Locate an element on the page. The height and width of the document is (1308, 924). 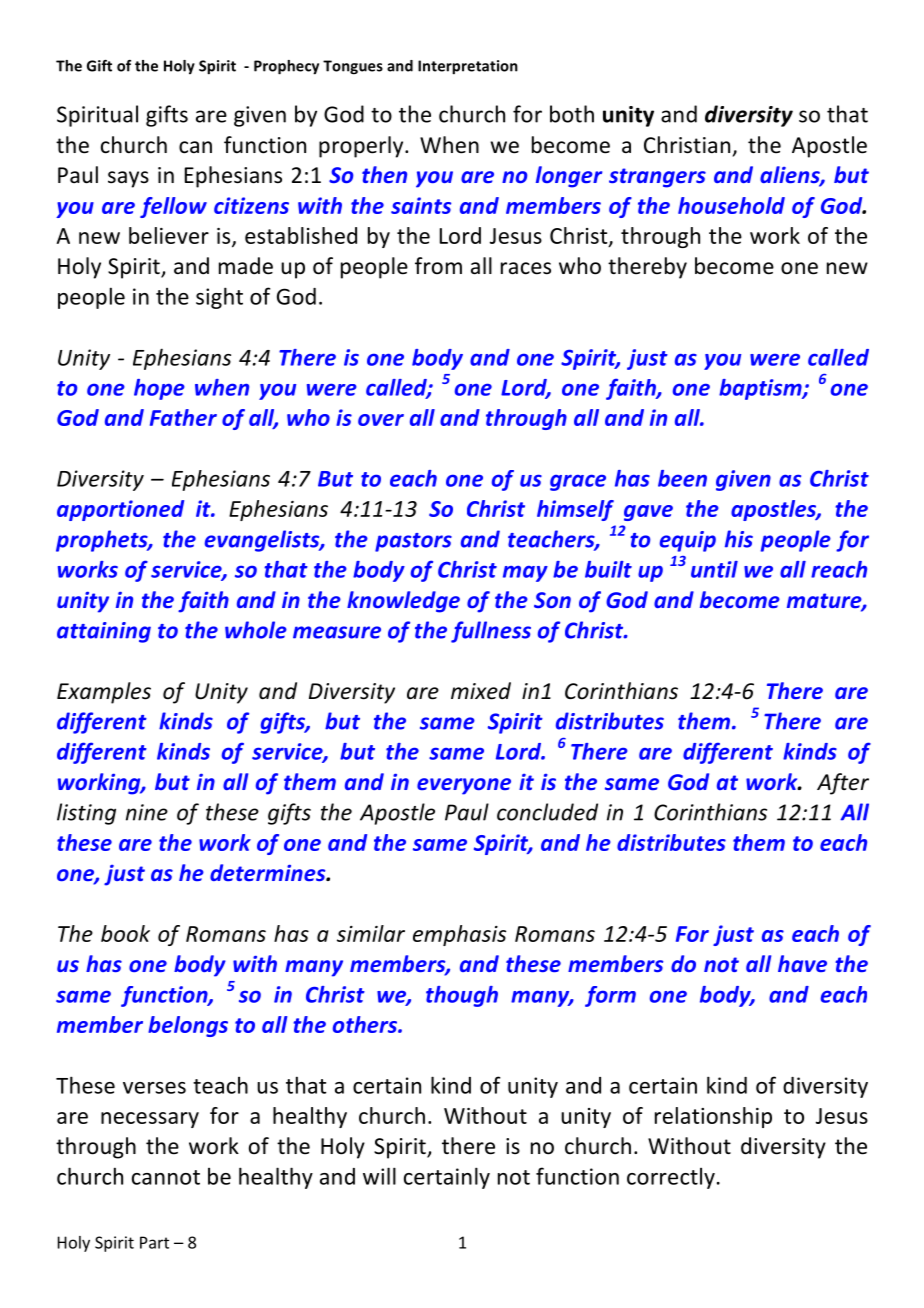
household is located at coordinates (731, 205).
